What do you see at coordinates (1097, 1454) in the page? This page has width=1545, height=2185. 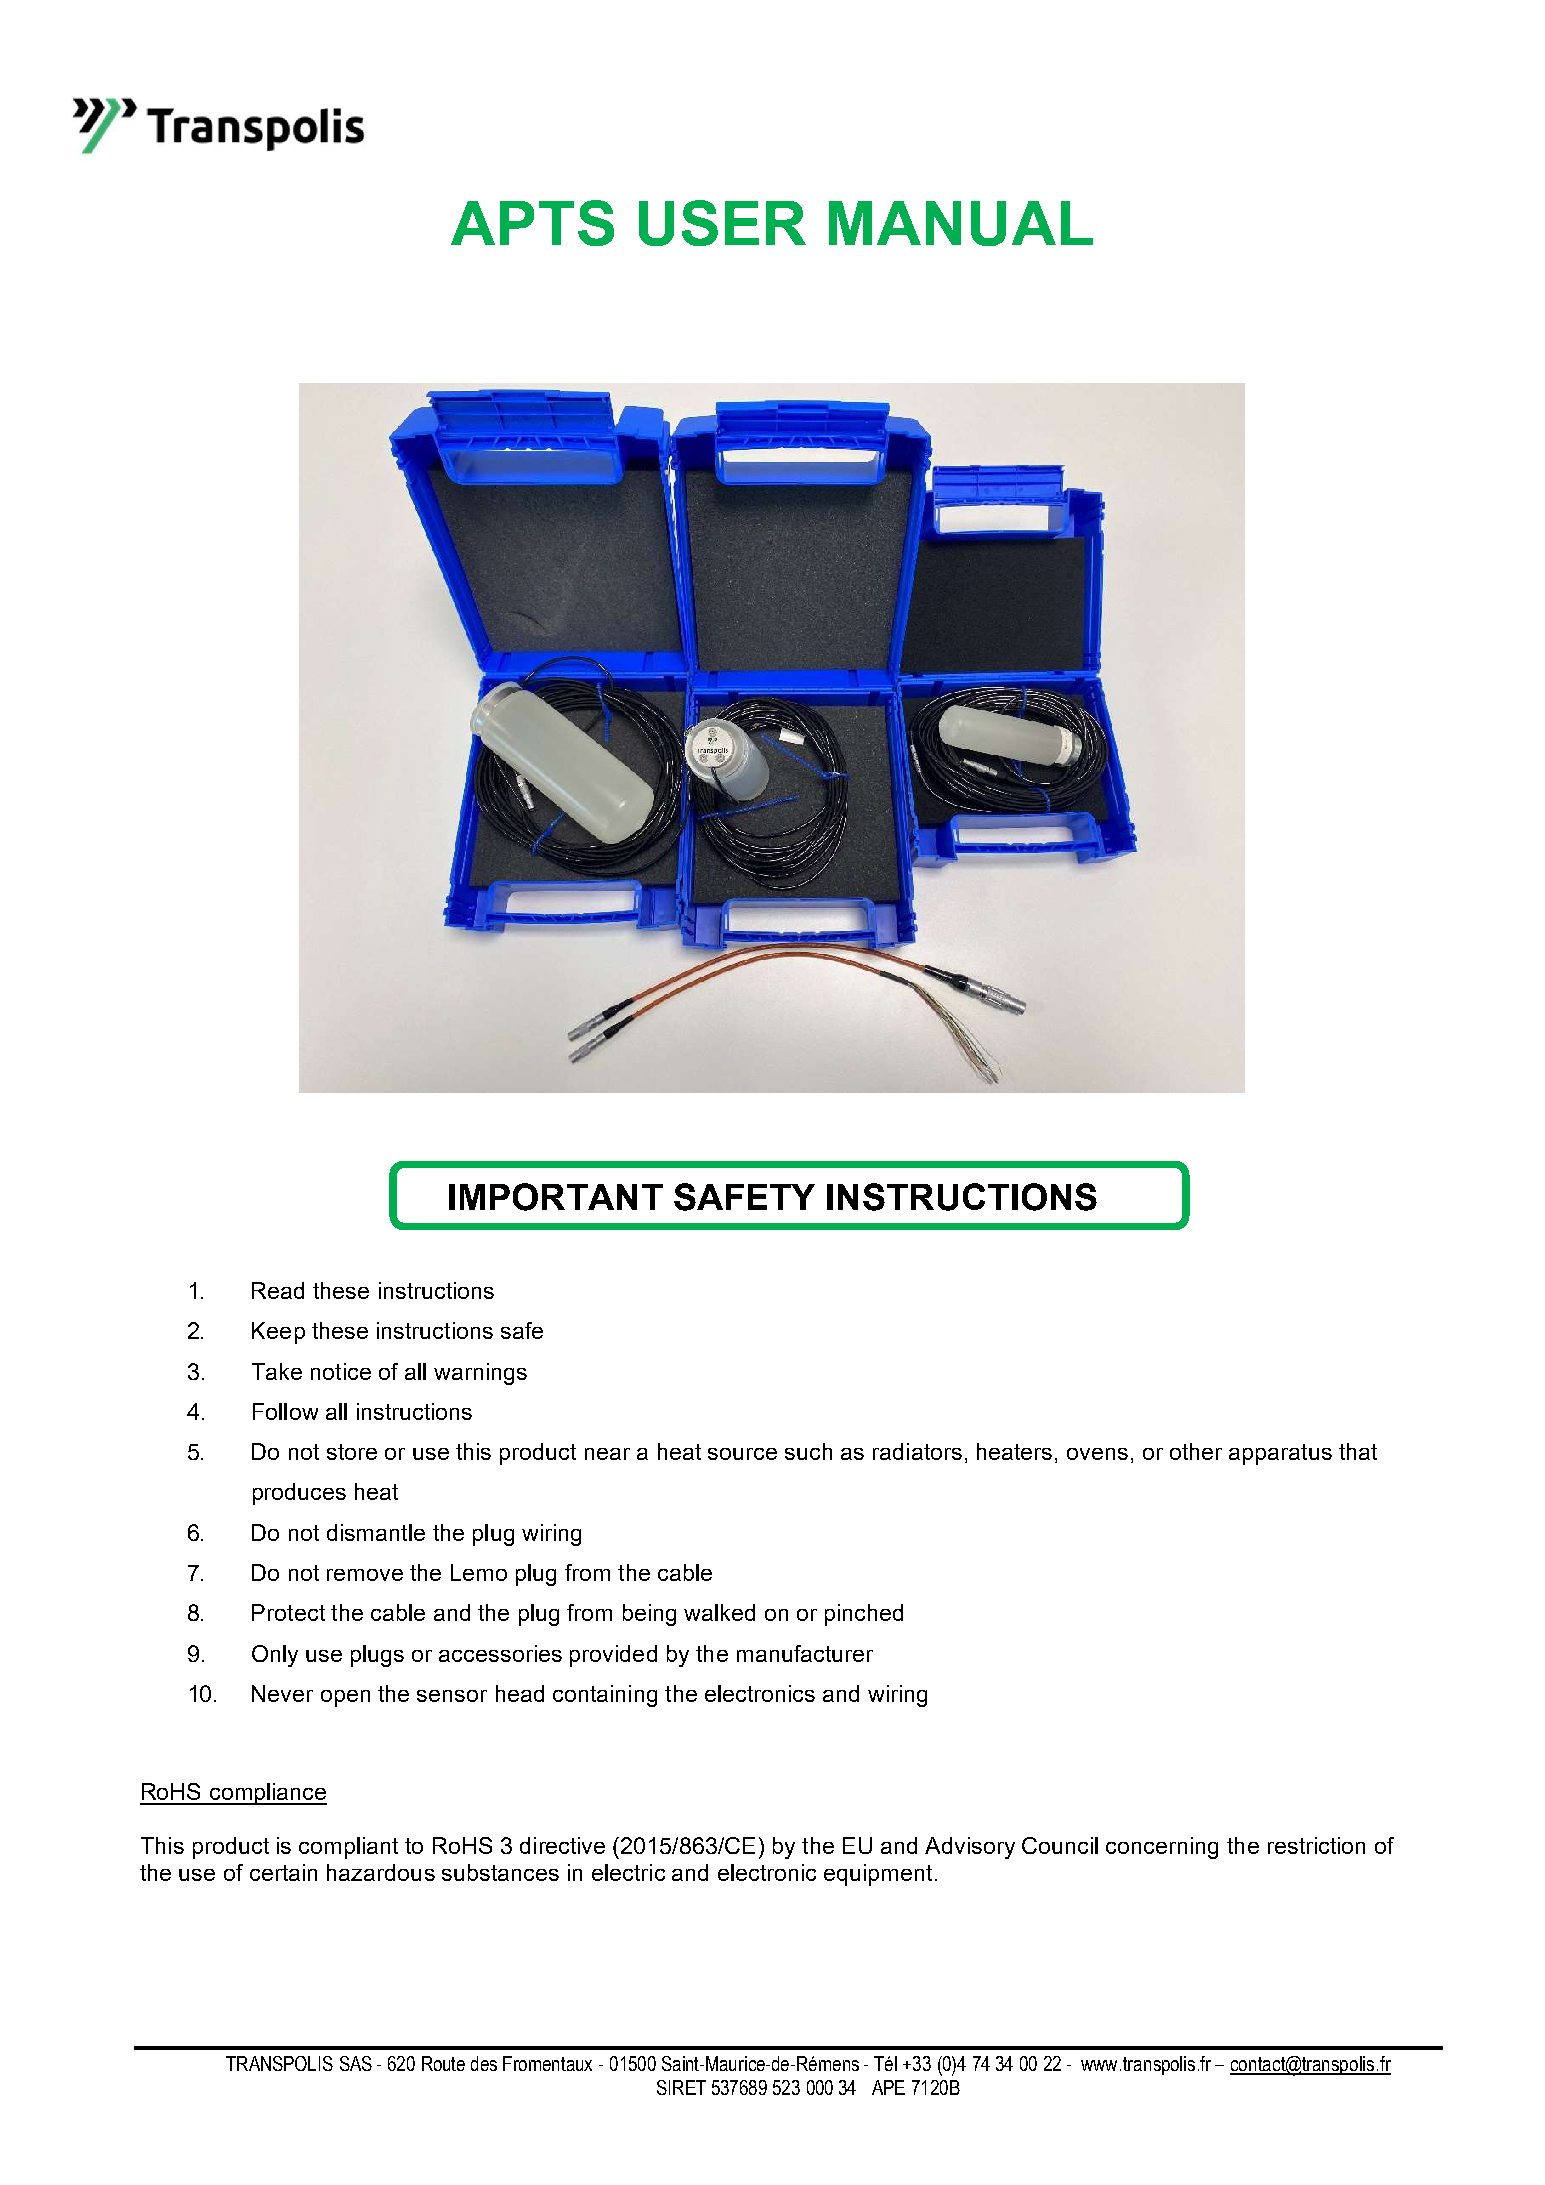 I see `ovens` at bounding box center [1097, 1454].
